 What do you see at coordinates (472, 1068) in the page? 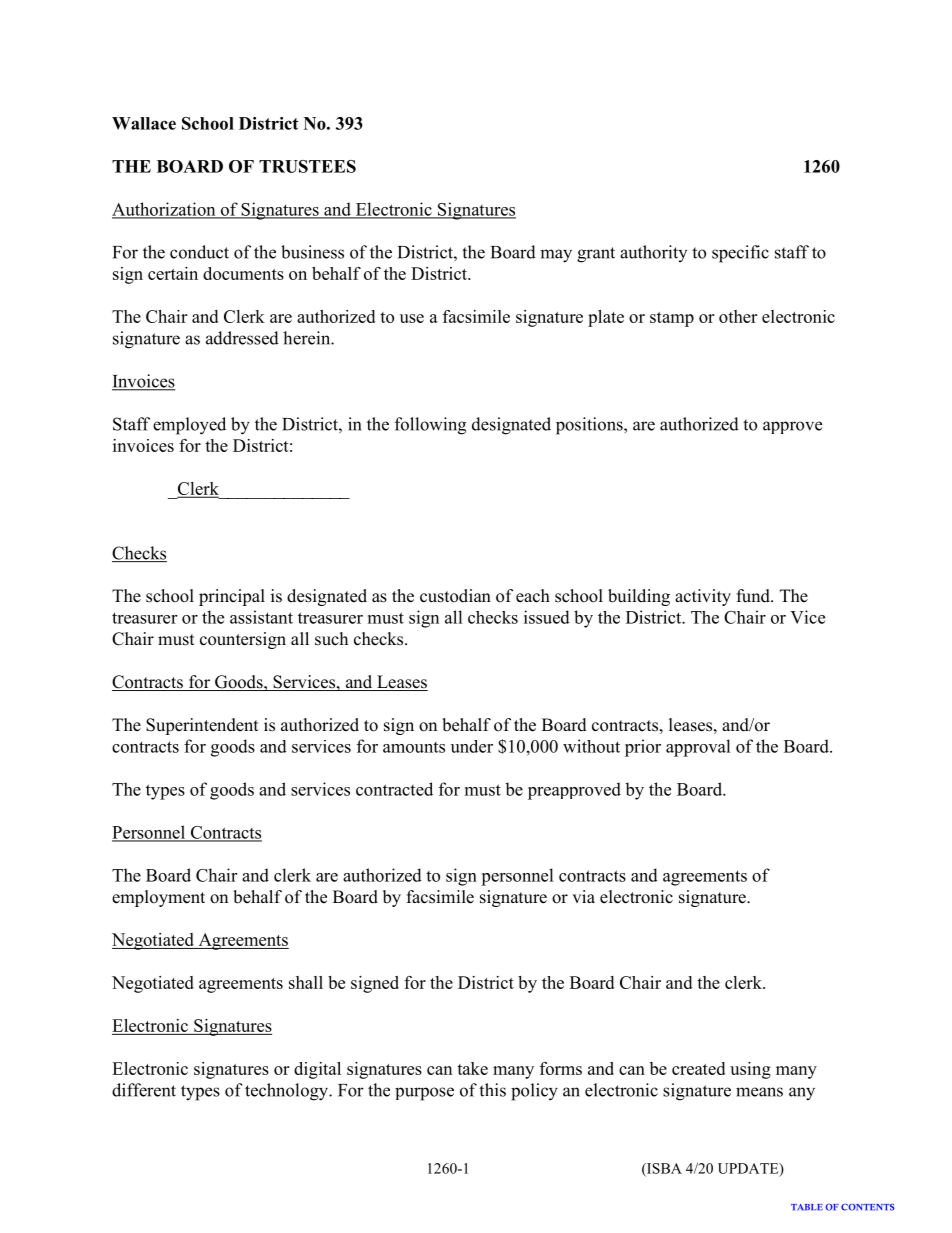
I see `take` at bounding box center [472, 1068].
